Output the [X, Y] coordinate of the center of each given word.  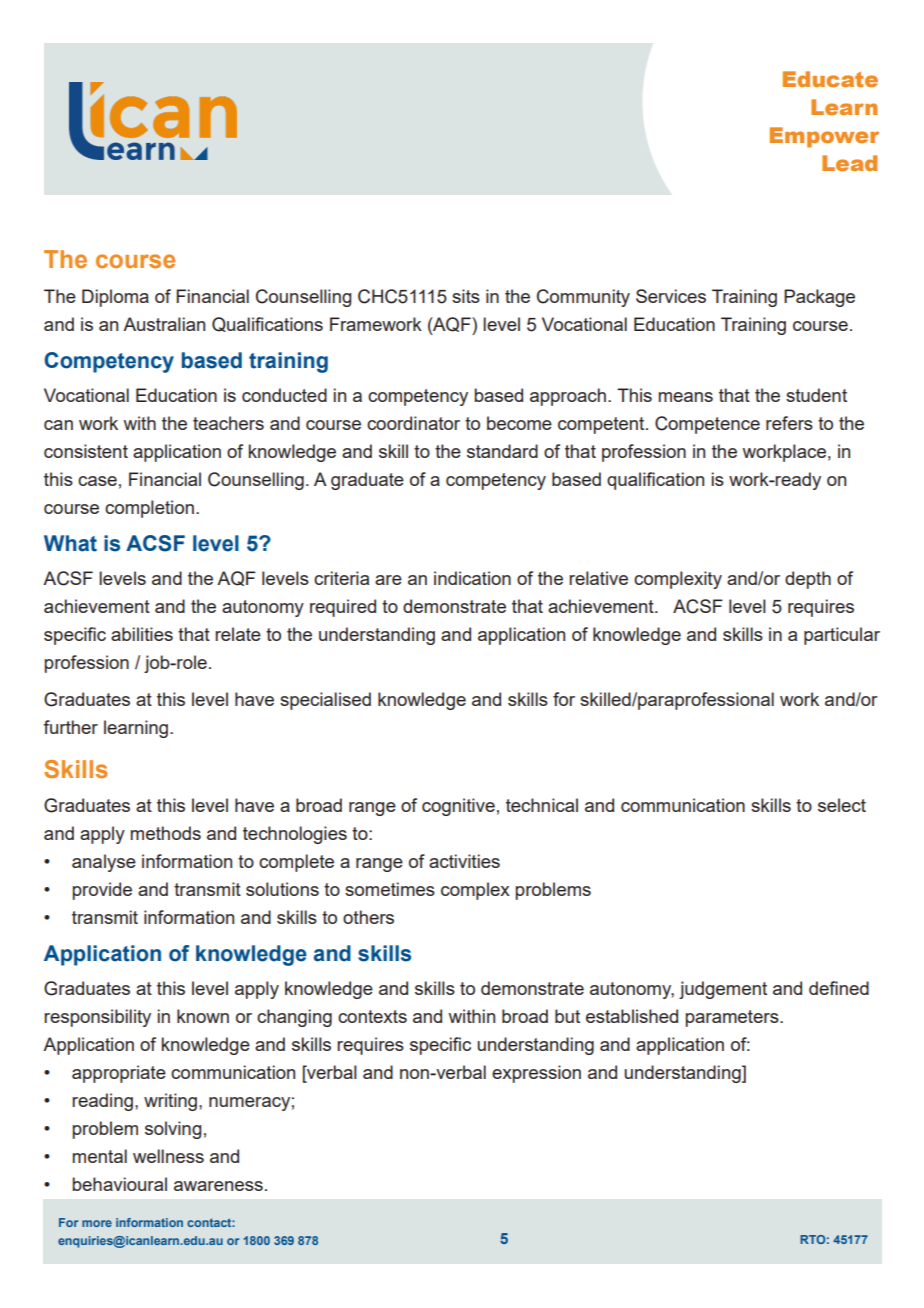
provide [102, 891]
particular [842, 636]
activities [464, 861]
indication [472, 578]
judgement [723, 990]
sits [466, 296]
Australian [164, 324]
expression [536, 1074]
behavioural [119, 1184]
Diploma [115, 298]
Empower [824, 137]
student [816, 395]
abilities [142, 634]
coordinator [413, 423]
